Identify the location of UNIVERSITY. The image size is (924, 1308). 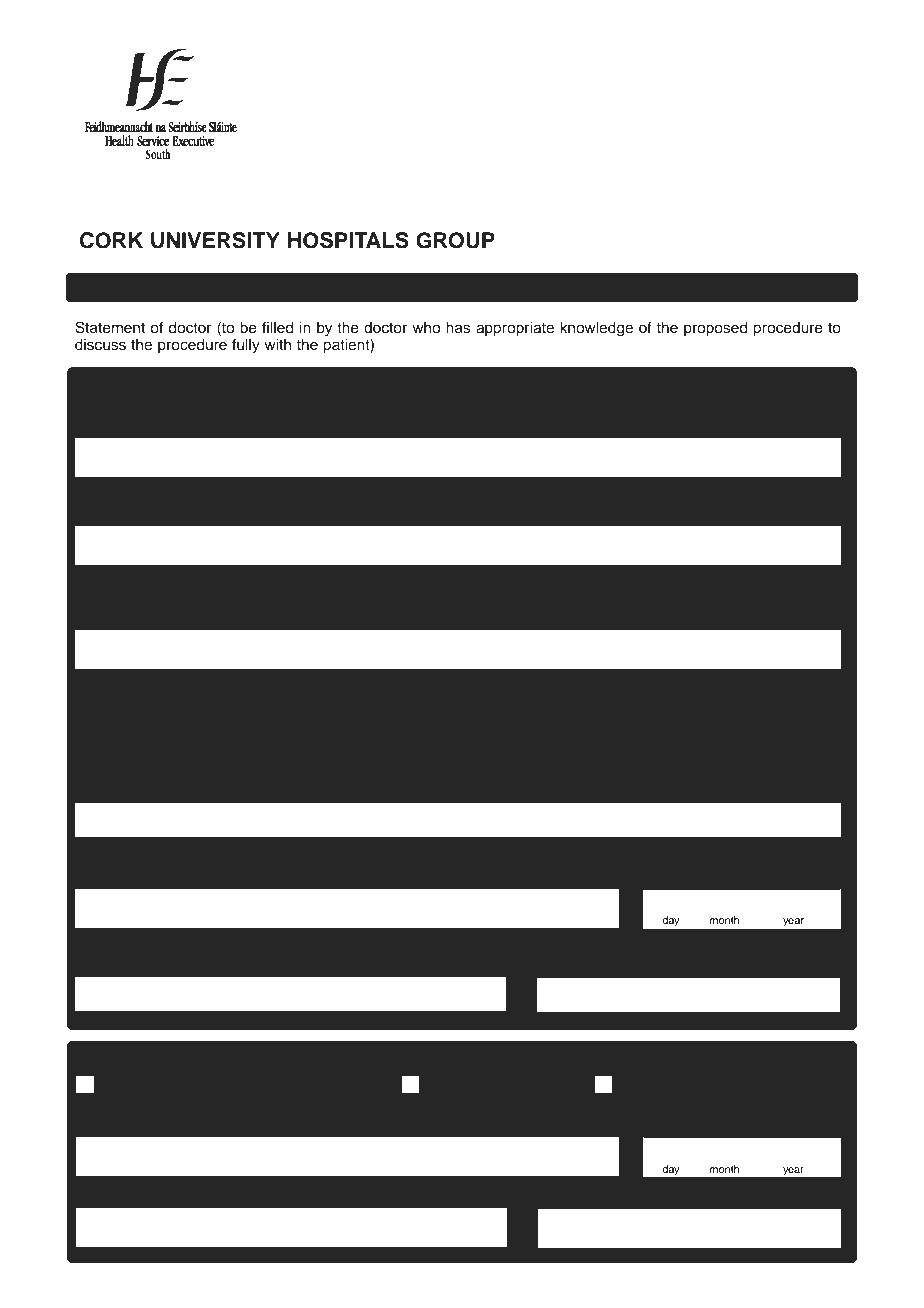
(215, 240).
